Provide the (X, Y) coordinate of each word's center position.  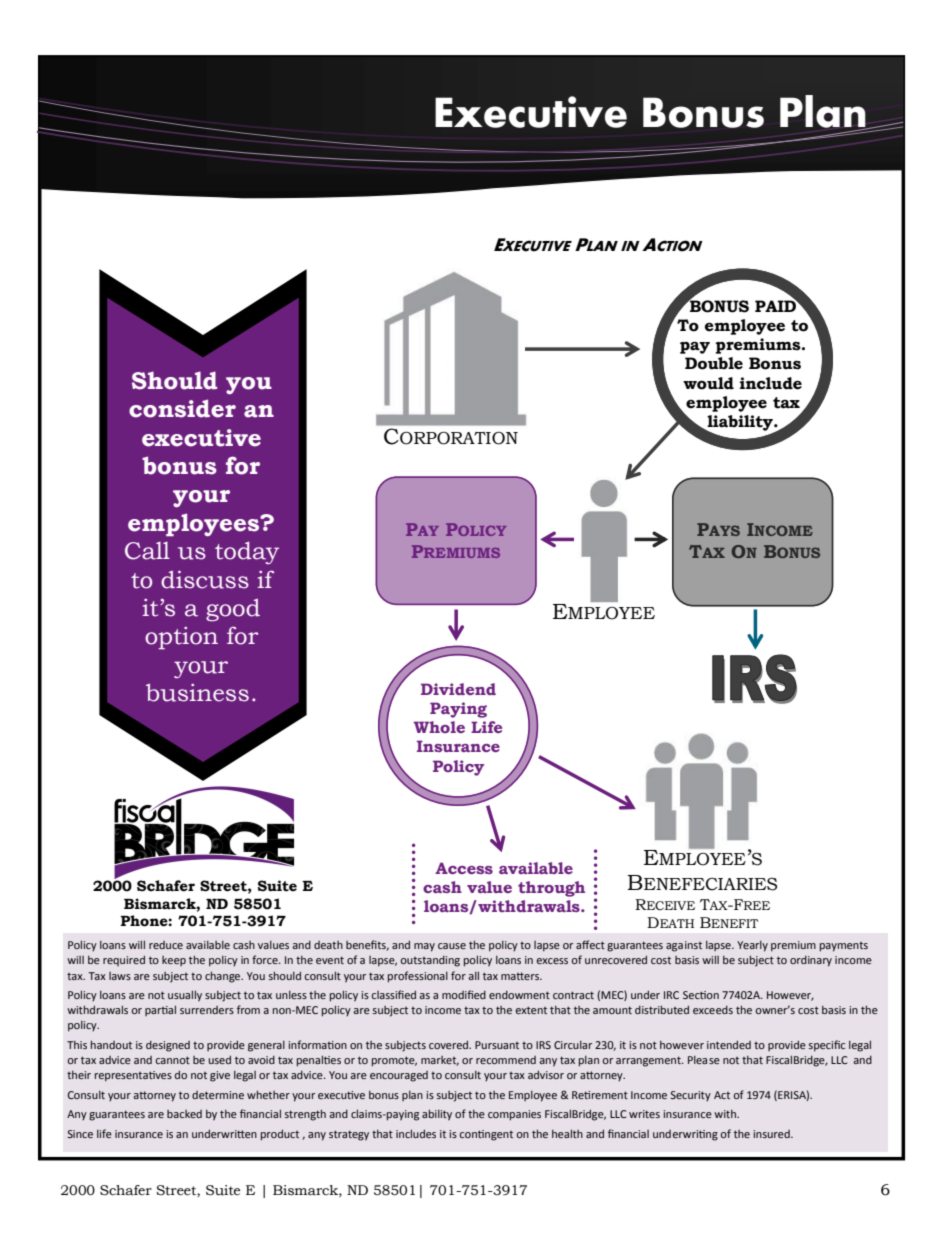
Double (714, 363)
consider (182, 408)
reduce (166, 945)
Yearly (752, 946)
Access (464, 868)
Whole (439, 727)
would (708, 383)
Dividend (458, 689)
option (181, 638)
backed (184, 1114)
